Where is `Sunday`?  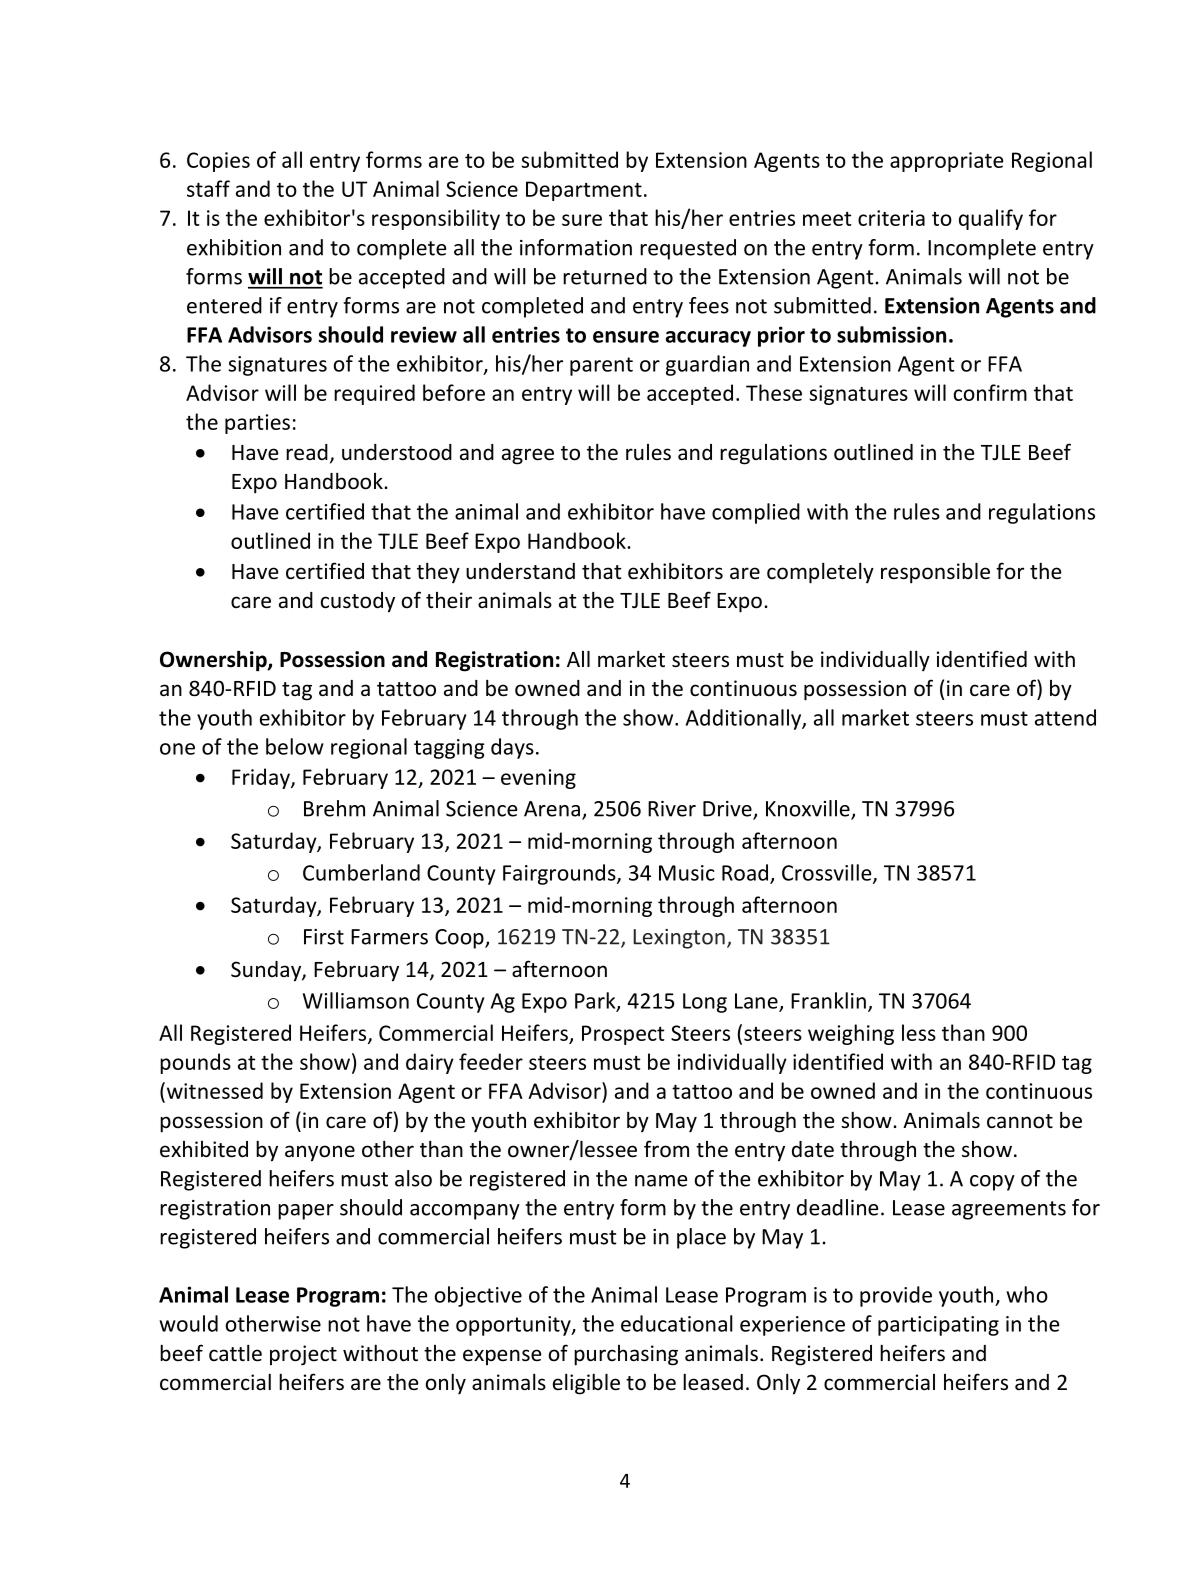 Sunday is located at coordinates (267, 971).
